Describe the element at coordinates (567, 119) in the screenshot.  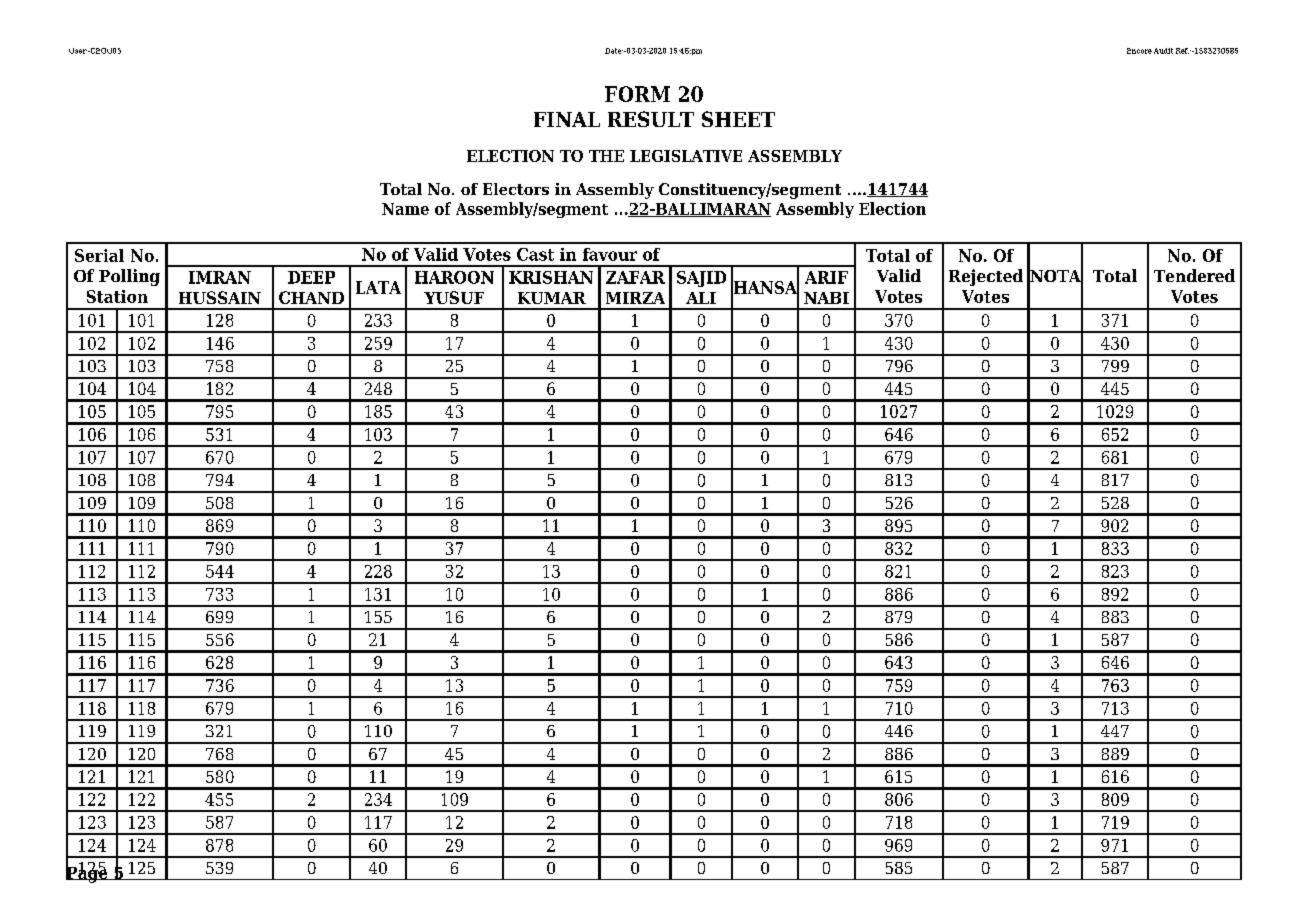
I see `FINAL` at that location.
